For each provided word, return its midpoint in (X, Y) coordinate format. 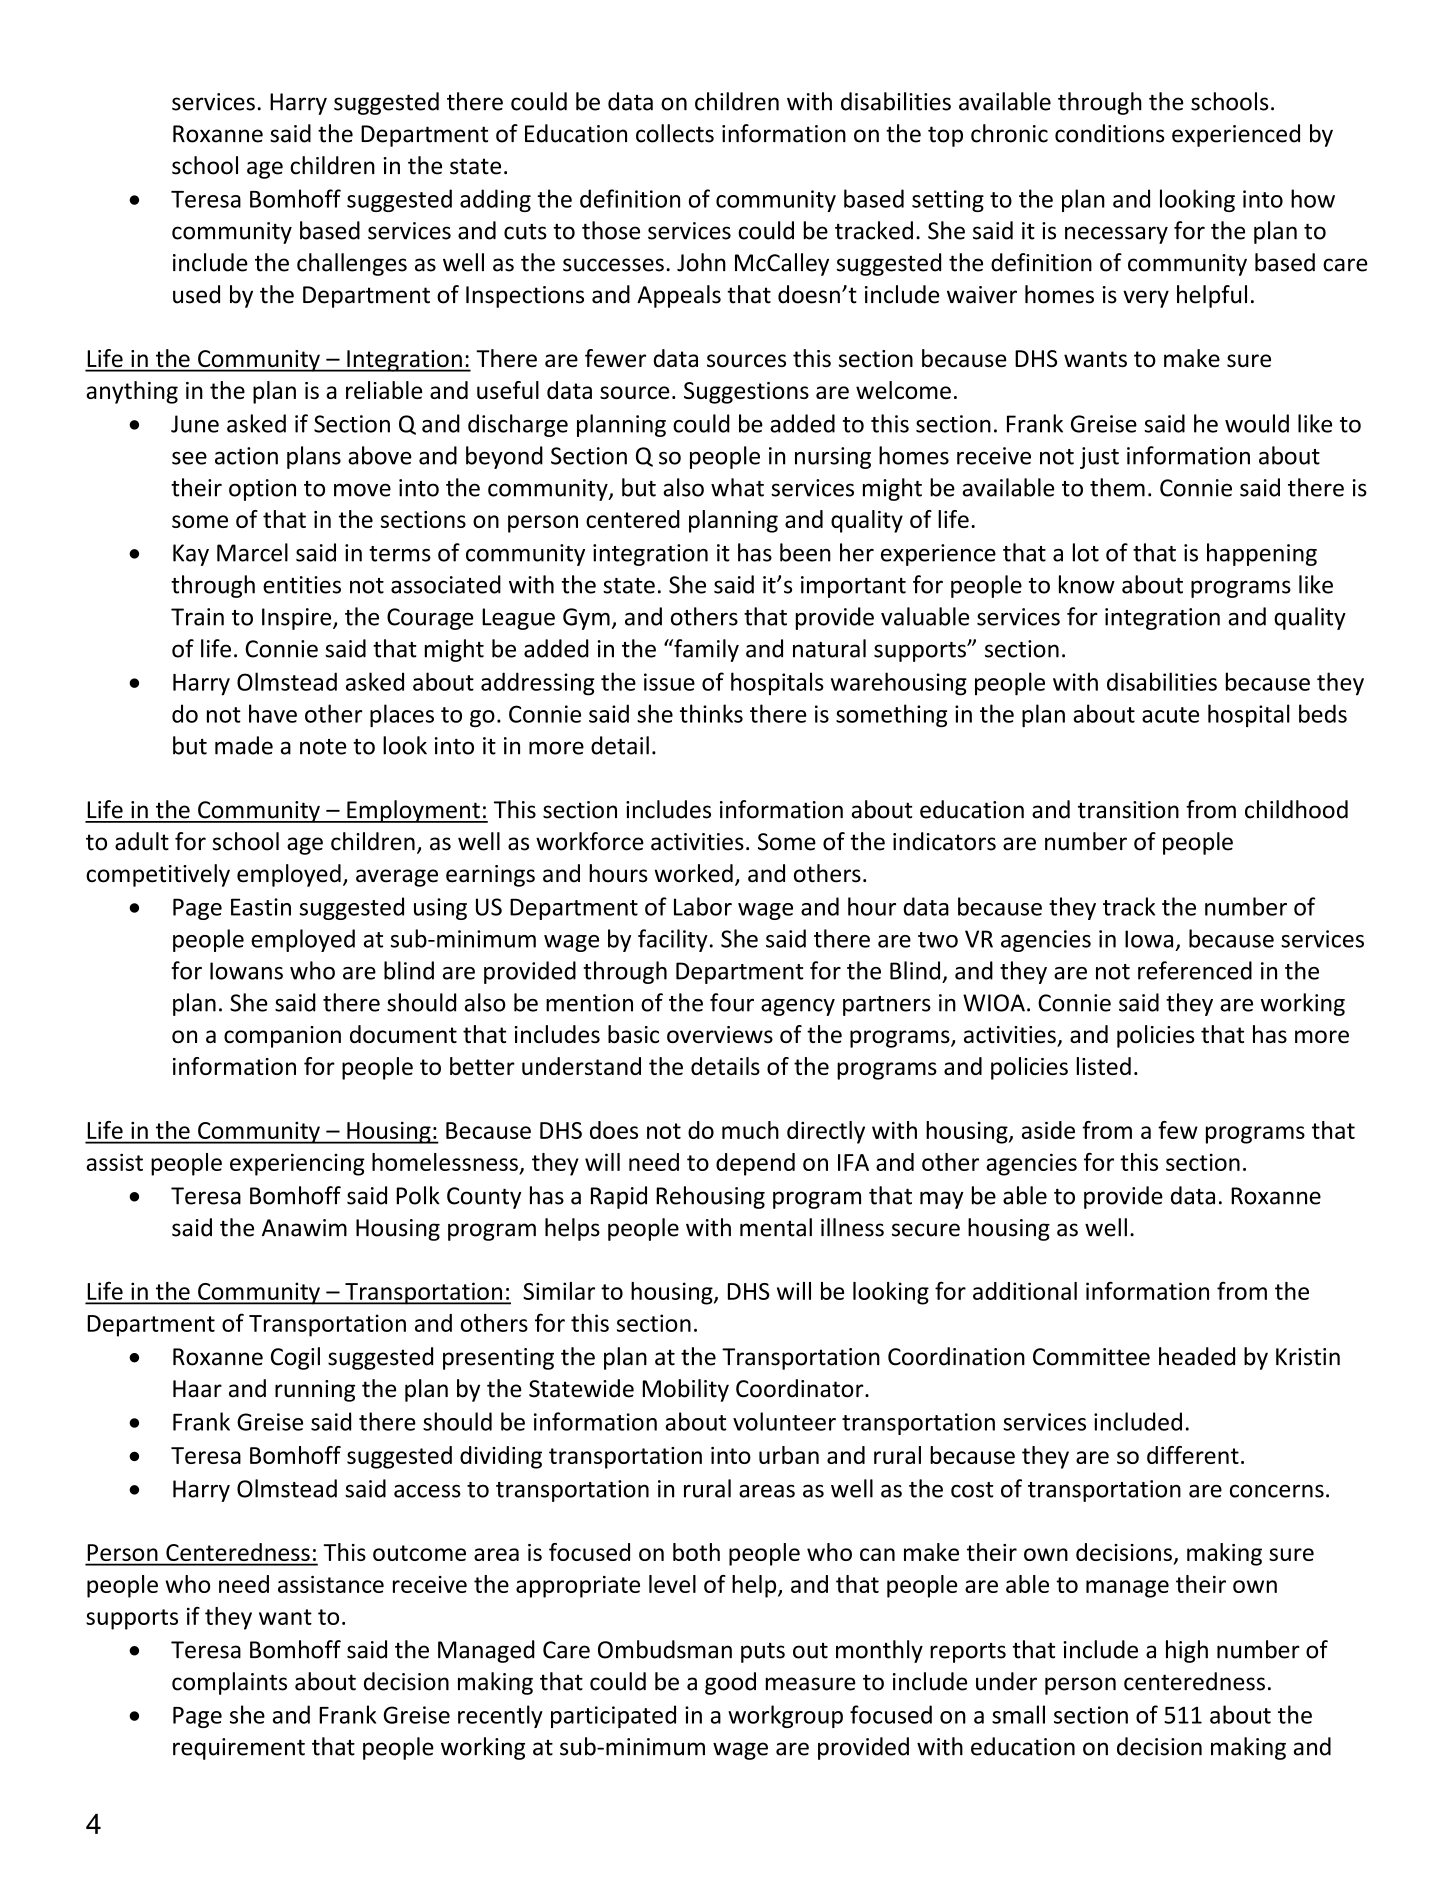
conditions (1110, 133)
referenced (1195, 970)
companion (282, 1037)
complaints (229, 1683)
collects (675, 133)
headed (1197, 1356)
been (805, 552)
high (1187, 1651)
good (730, 1683)
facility (673, 940)
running (315, 1391)
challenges (352, 264)
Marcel (252, 552)
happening (1262, 554)
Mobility (685, 1390)
